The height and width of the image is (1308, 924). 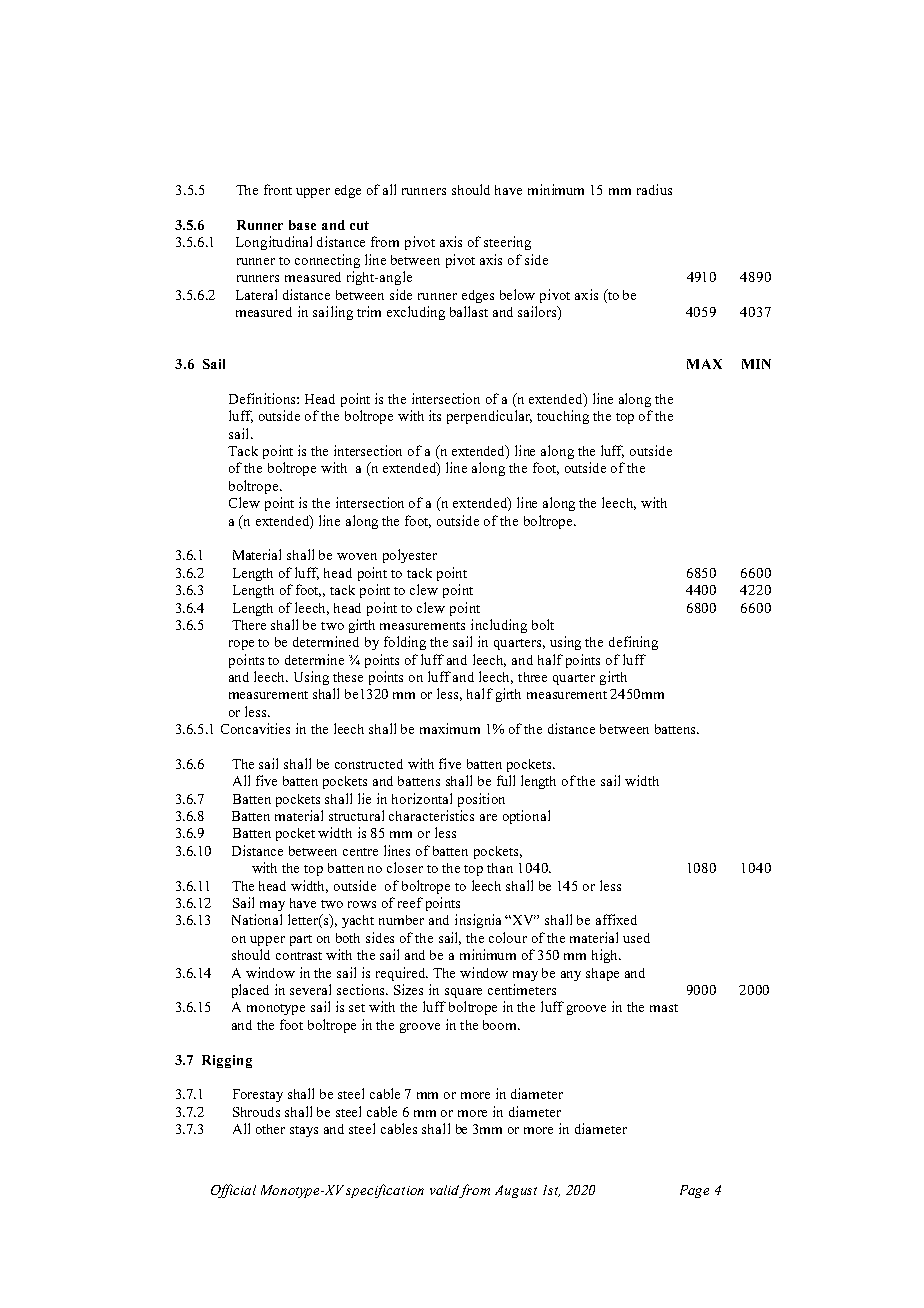 I want to click on maximum, so click(x=450, y=728).
